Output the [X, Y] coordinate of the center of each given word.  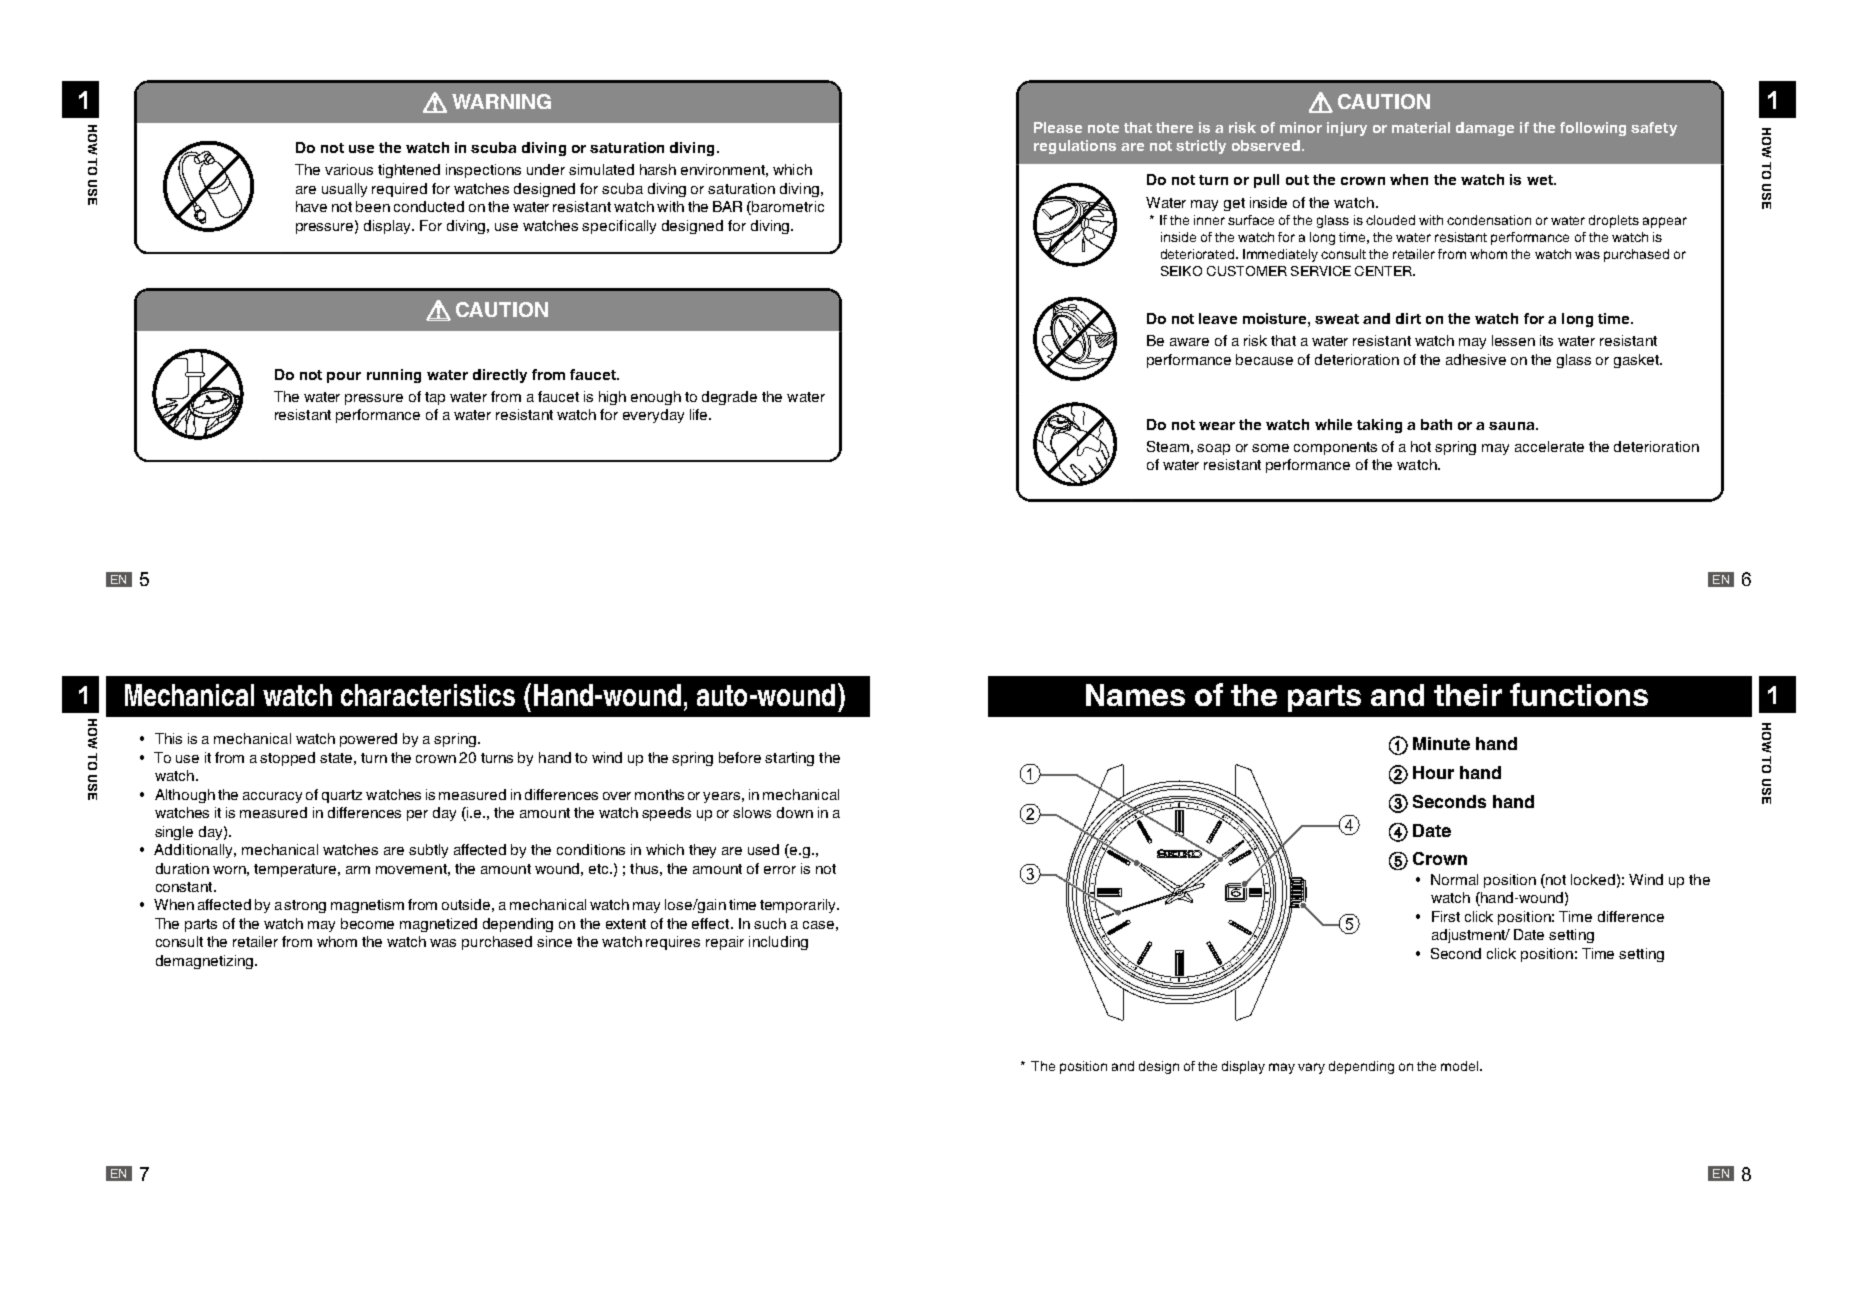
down [795, 812]
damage [1485, 129]
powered [368, 740]
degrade [729, 398]
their [1468, 695]
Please [1058, 127]
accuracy [272, 797]
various [349, 169]
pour [344, 377]
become [367, 923]
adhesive [1476, 359]
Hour [1433, 772]
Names [1135, 695]
